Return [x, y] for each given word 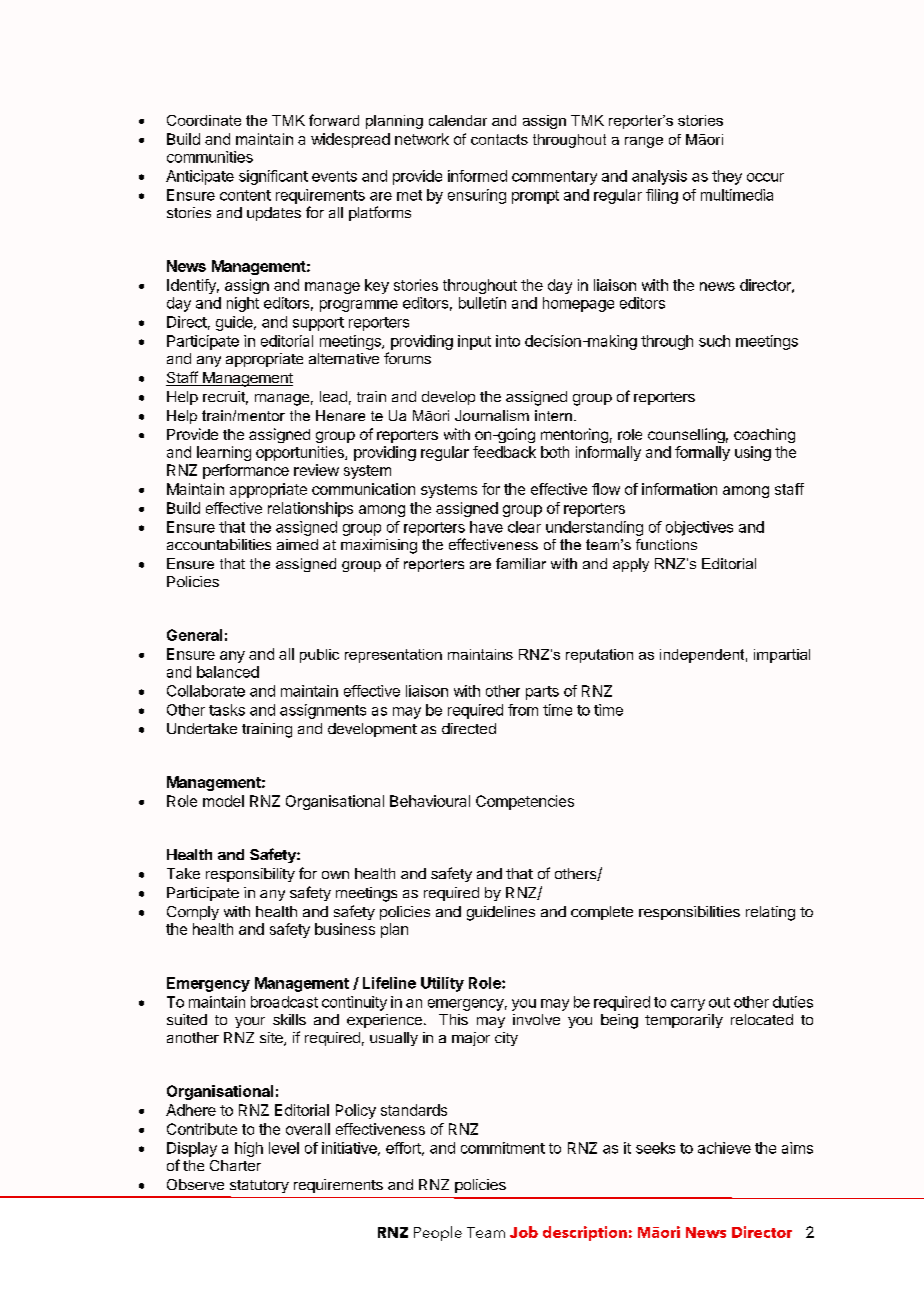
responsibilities [689, 913]
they [727, 177]
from [523, 710]
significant [273, 177]
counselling [686, 435]
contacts [499, 139]
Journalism [492, 415]
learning [224, 453]
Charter [235, 1165]
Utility [442, 984]
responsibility [250, 875]
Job [524, 1232]
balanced [228, 672]
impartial [782, 656]
